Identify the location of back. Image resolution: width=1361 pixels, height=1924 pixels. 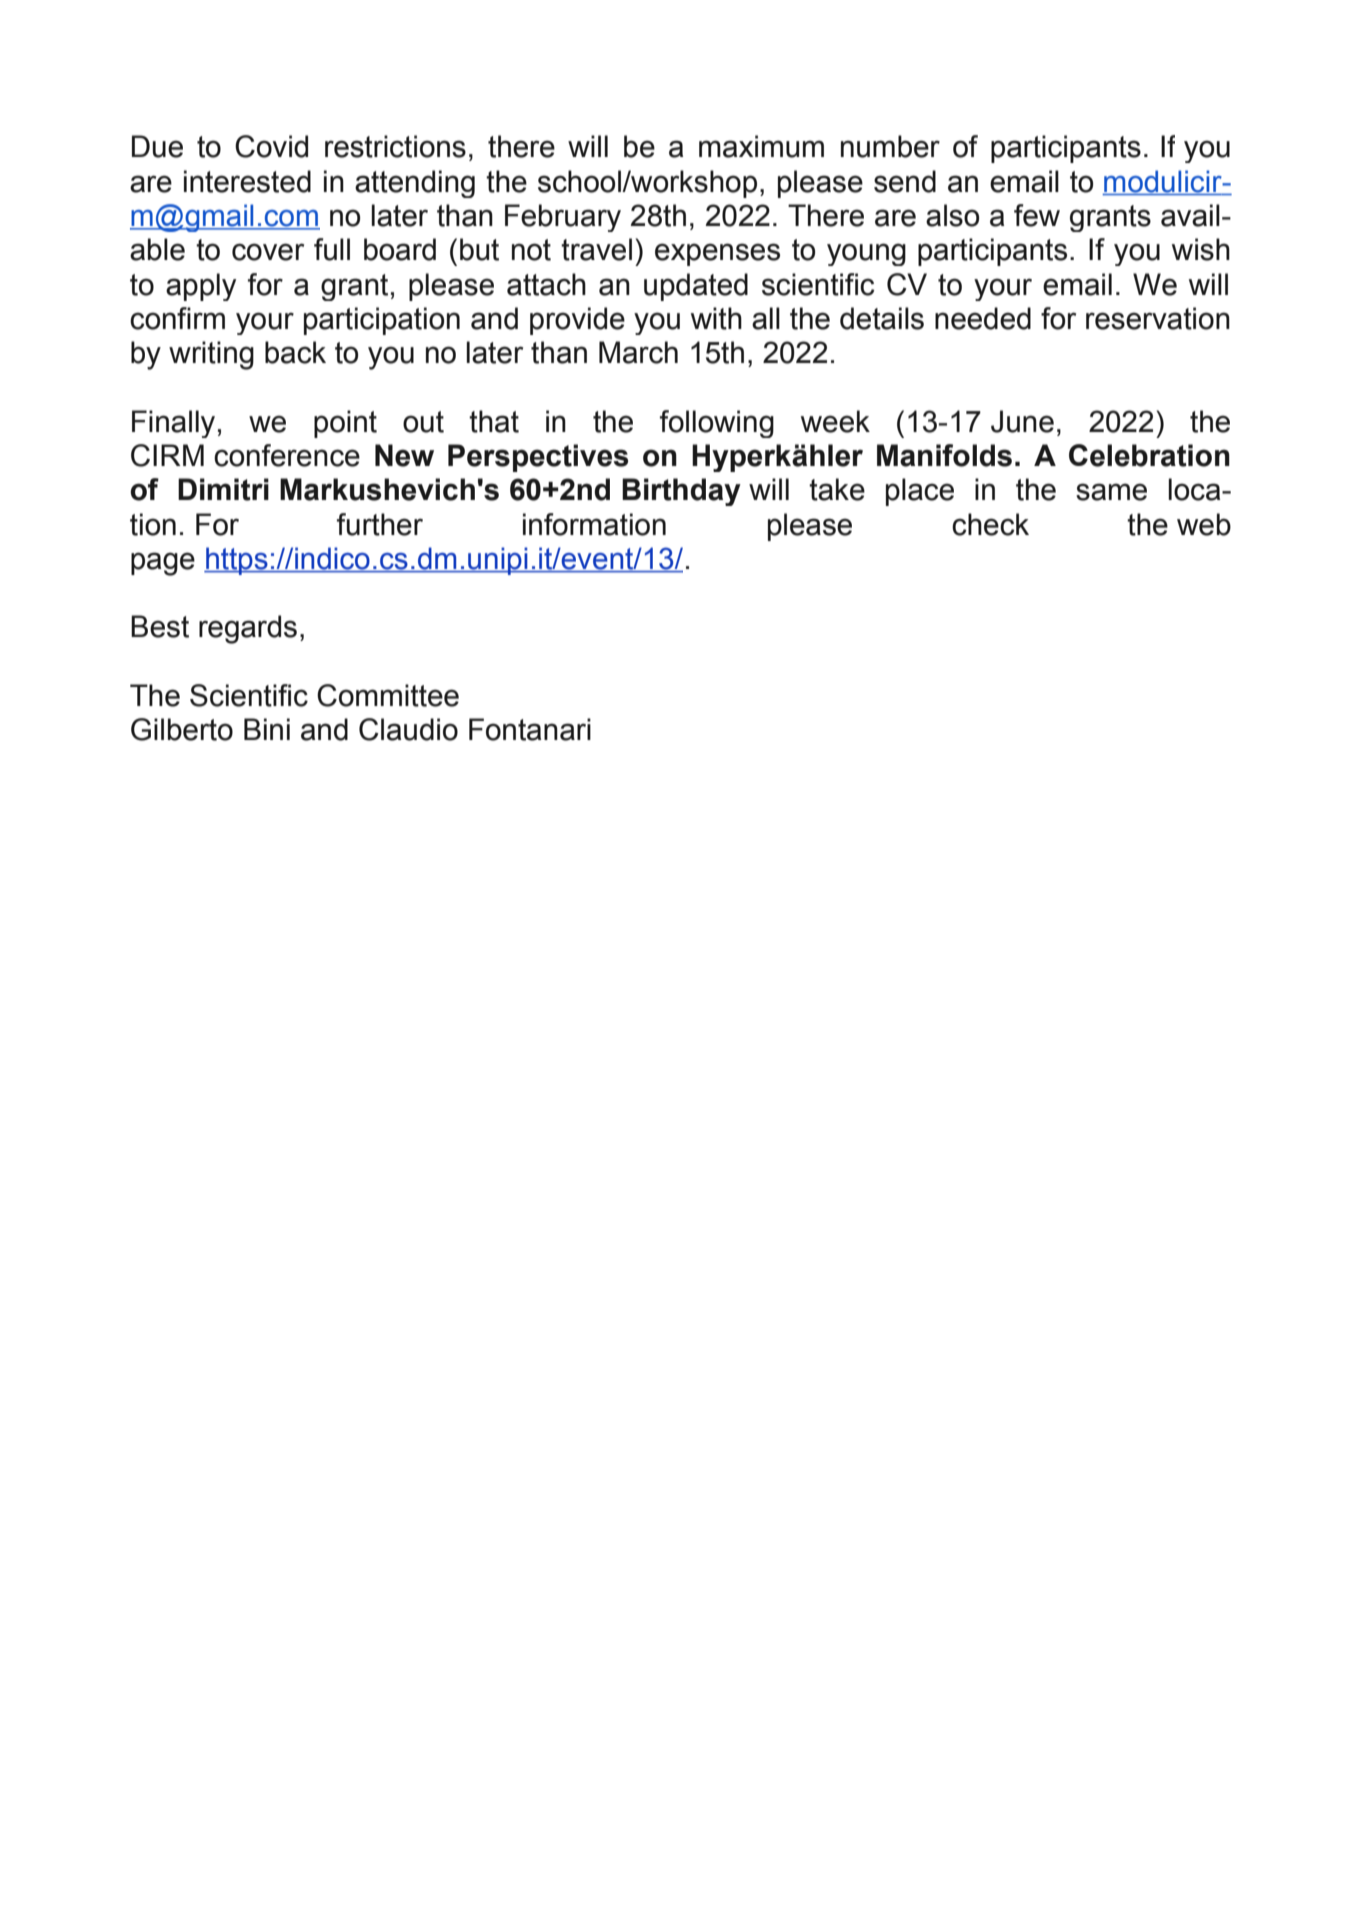
(295, 352).
